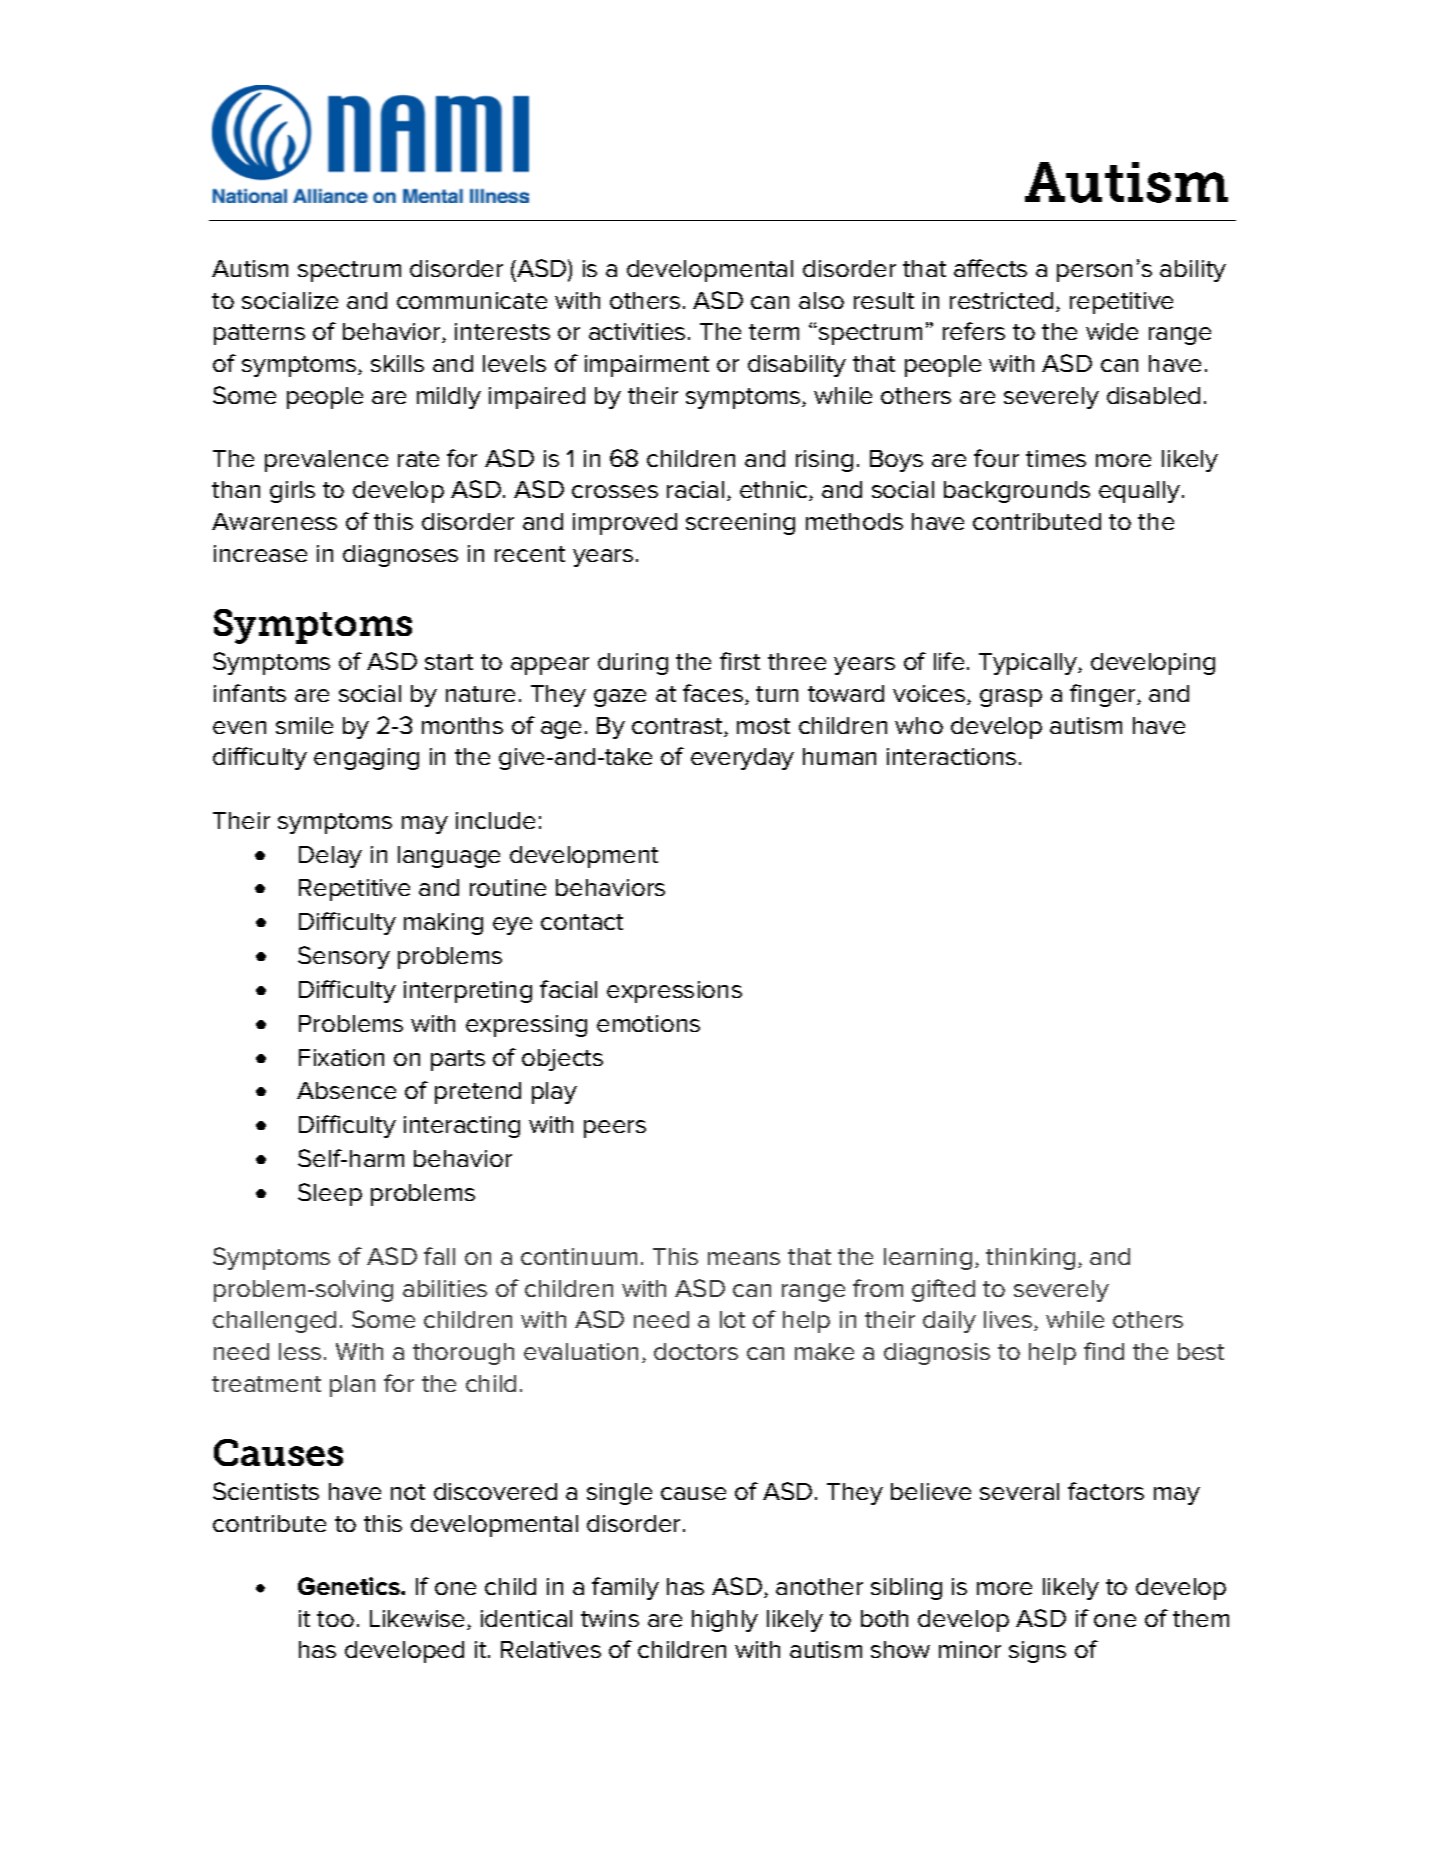 This page has width=1445, height=1870. Describe the element at coordinates (397, 363) in the page. I see `skills` at that location.
